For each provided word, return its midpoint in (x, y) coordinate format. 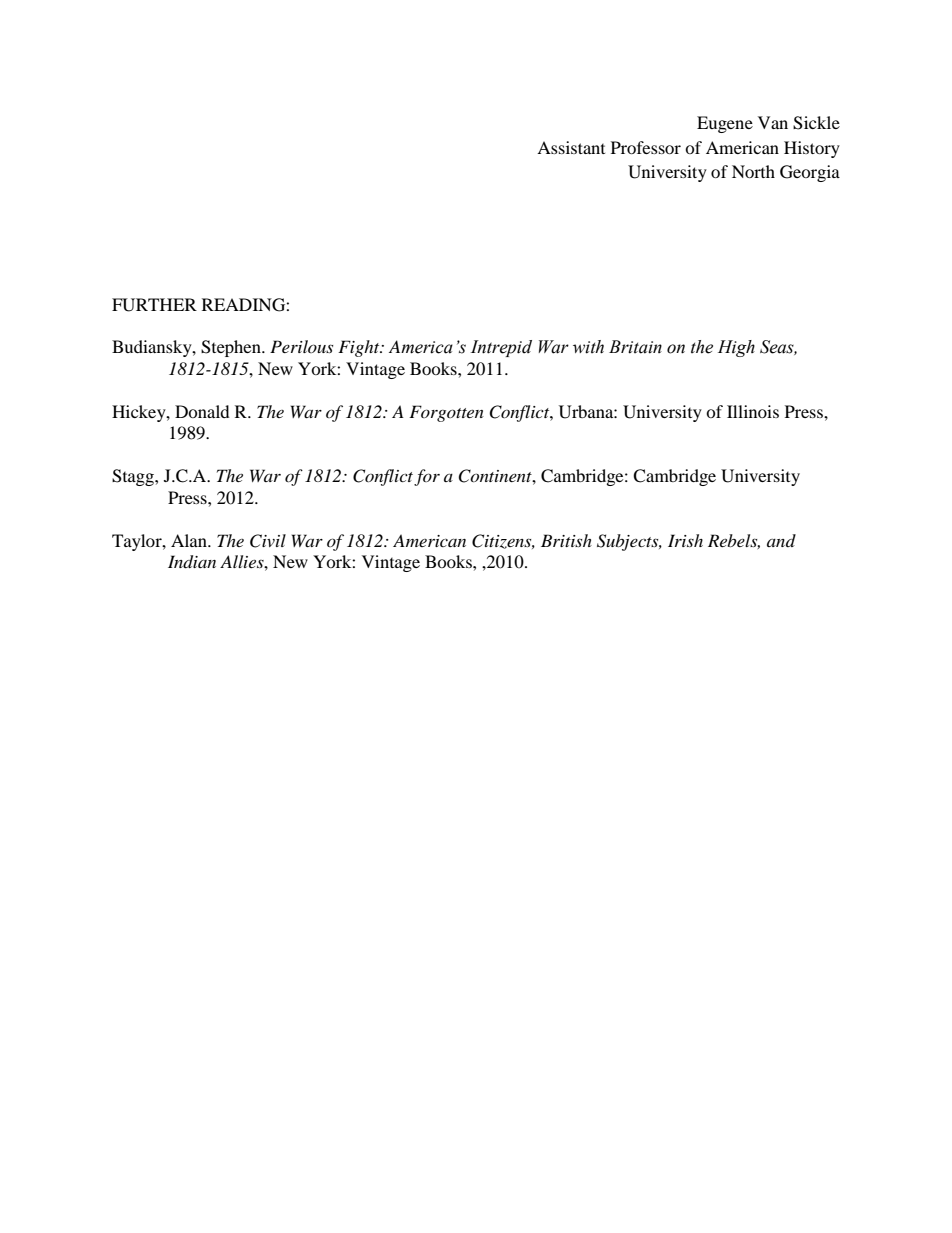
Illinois (753, 411)
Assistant (571, 147)
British (566, 540)
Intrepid (501, 348)
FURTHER (154, 305)
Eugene (725, 124)
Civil (268, 541)
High (736, 348)
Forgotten (446, 413)
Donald (202, 411)
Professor (646, 147)
